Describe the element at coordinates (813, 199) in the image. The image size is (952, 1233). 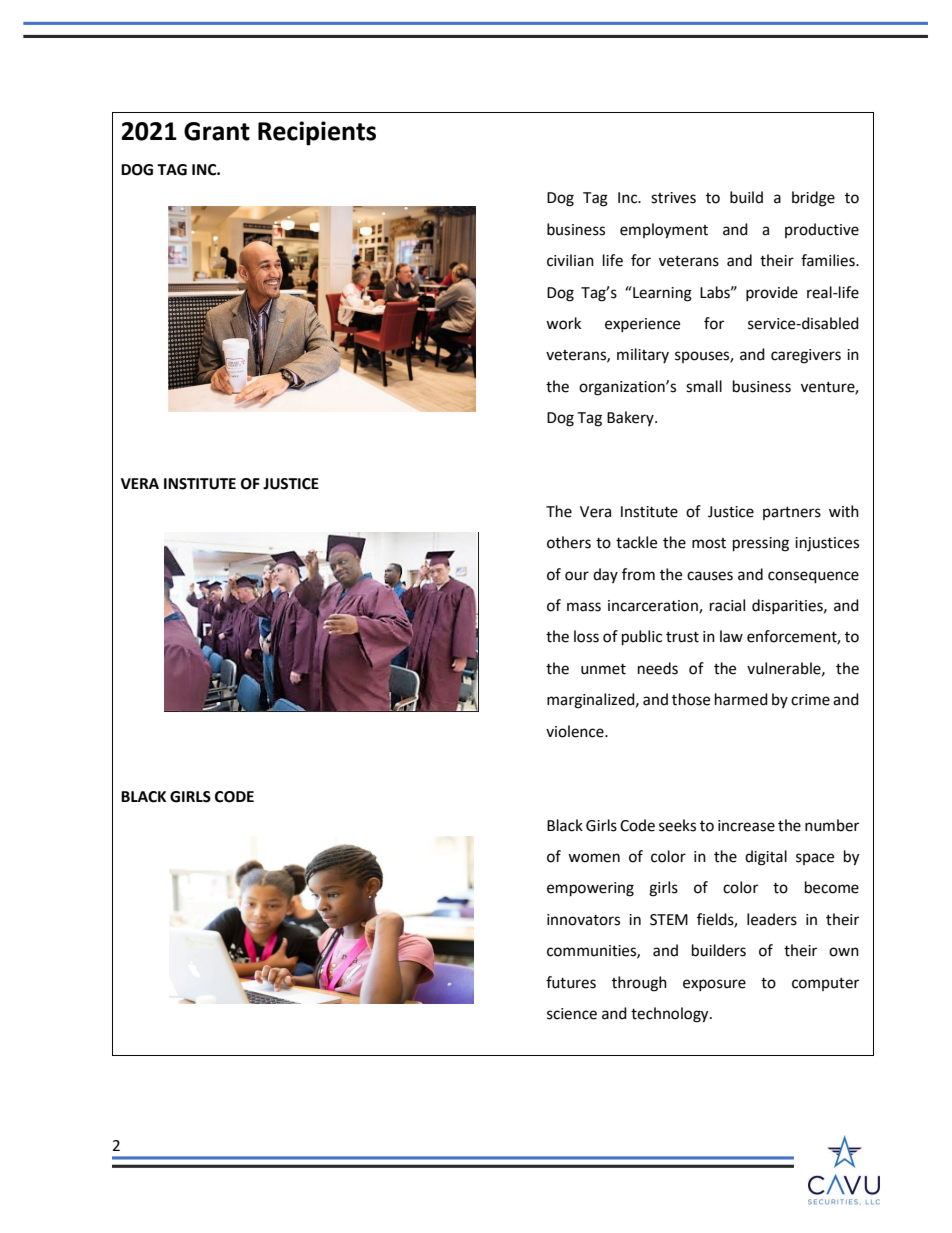
I see `bridge` at that location.
